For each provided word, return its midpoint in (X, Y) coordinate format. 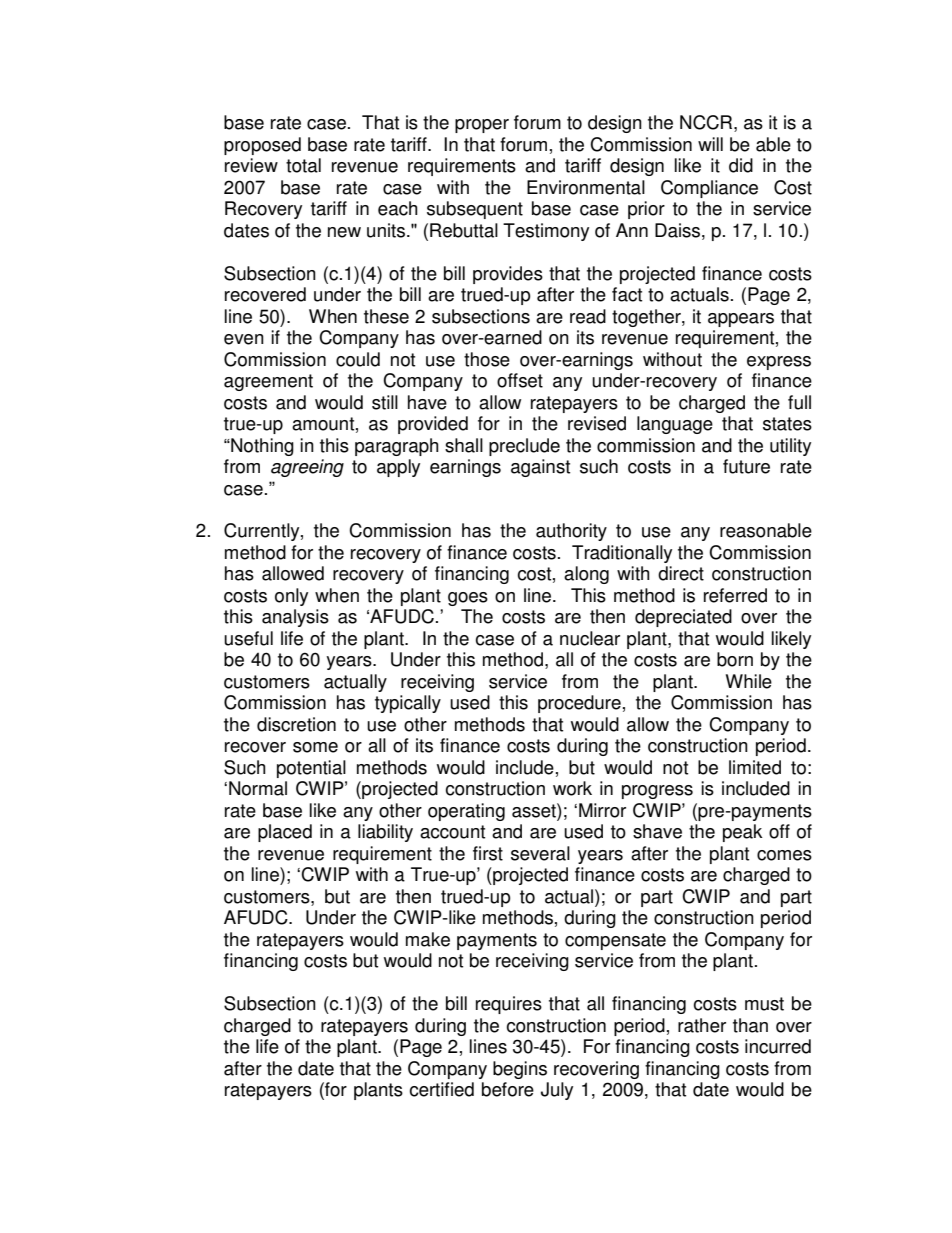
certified (441, 1089)
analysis (295, 618)
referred (735, 595)
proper (482, 126)
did (741, 165)
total (303, 165)
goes (468, 599)
